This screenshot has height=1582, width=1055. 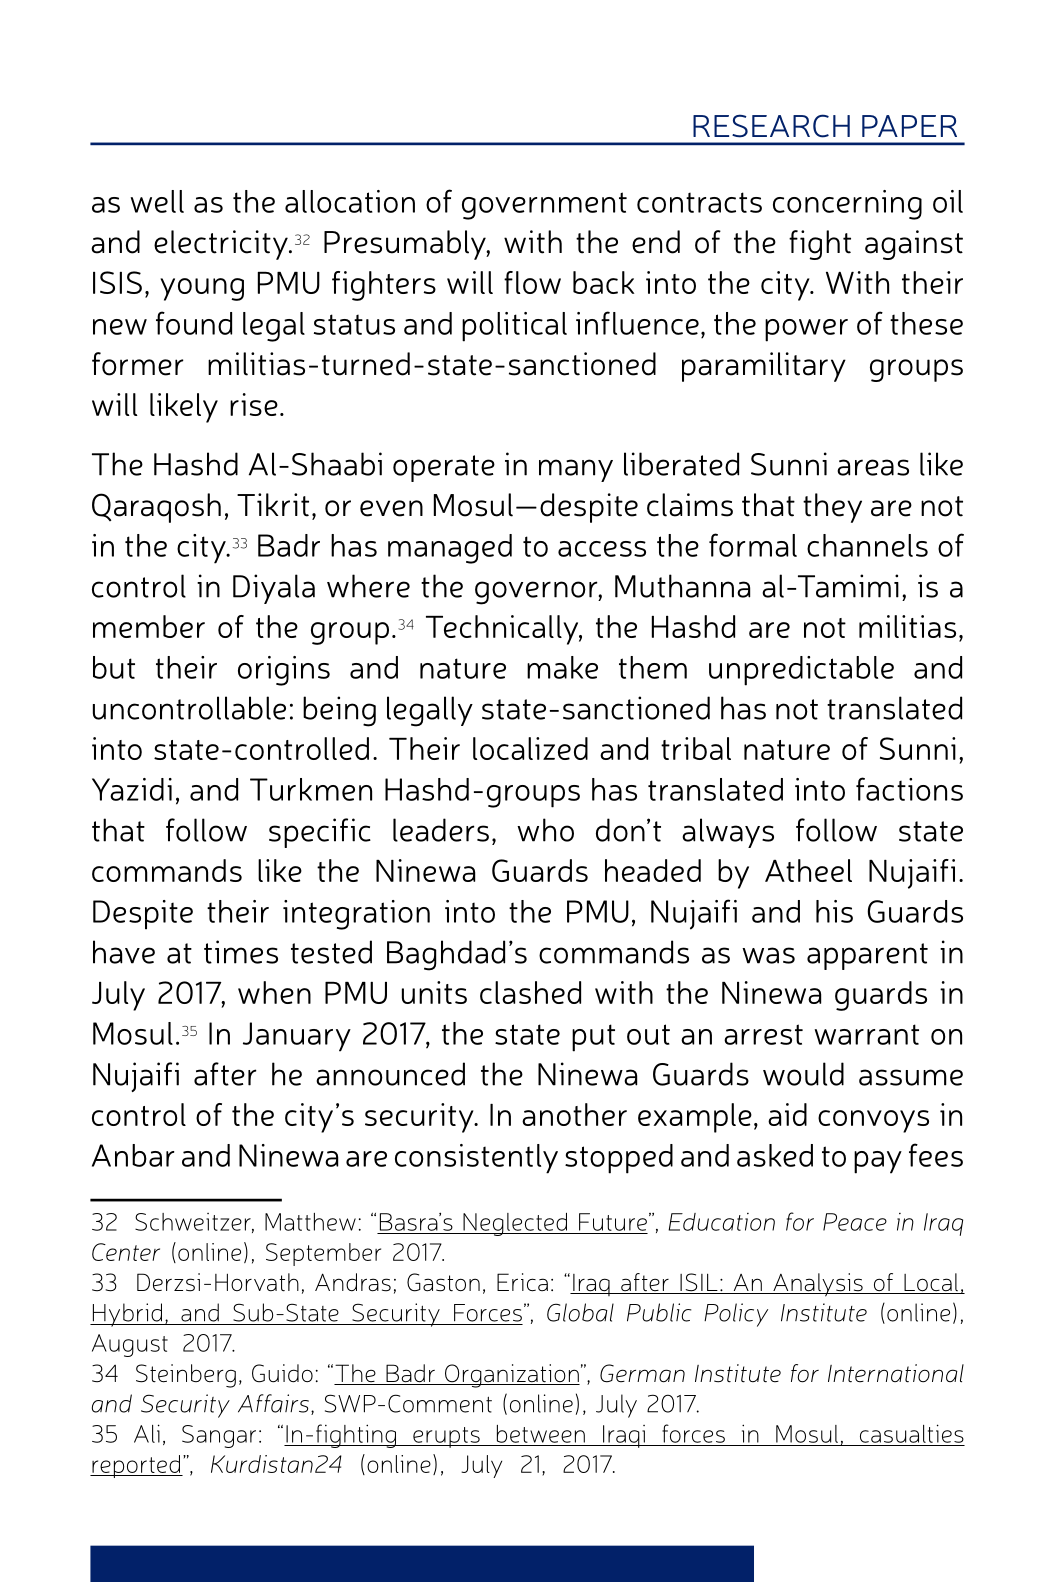 What do you see at coordinates (602, 549) in the screenshot?
I see `access` at bounding box center [602, 549].
